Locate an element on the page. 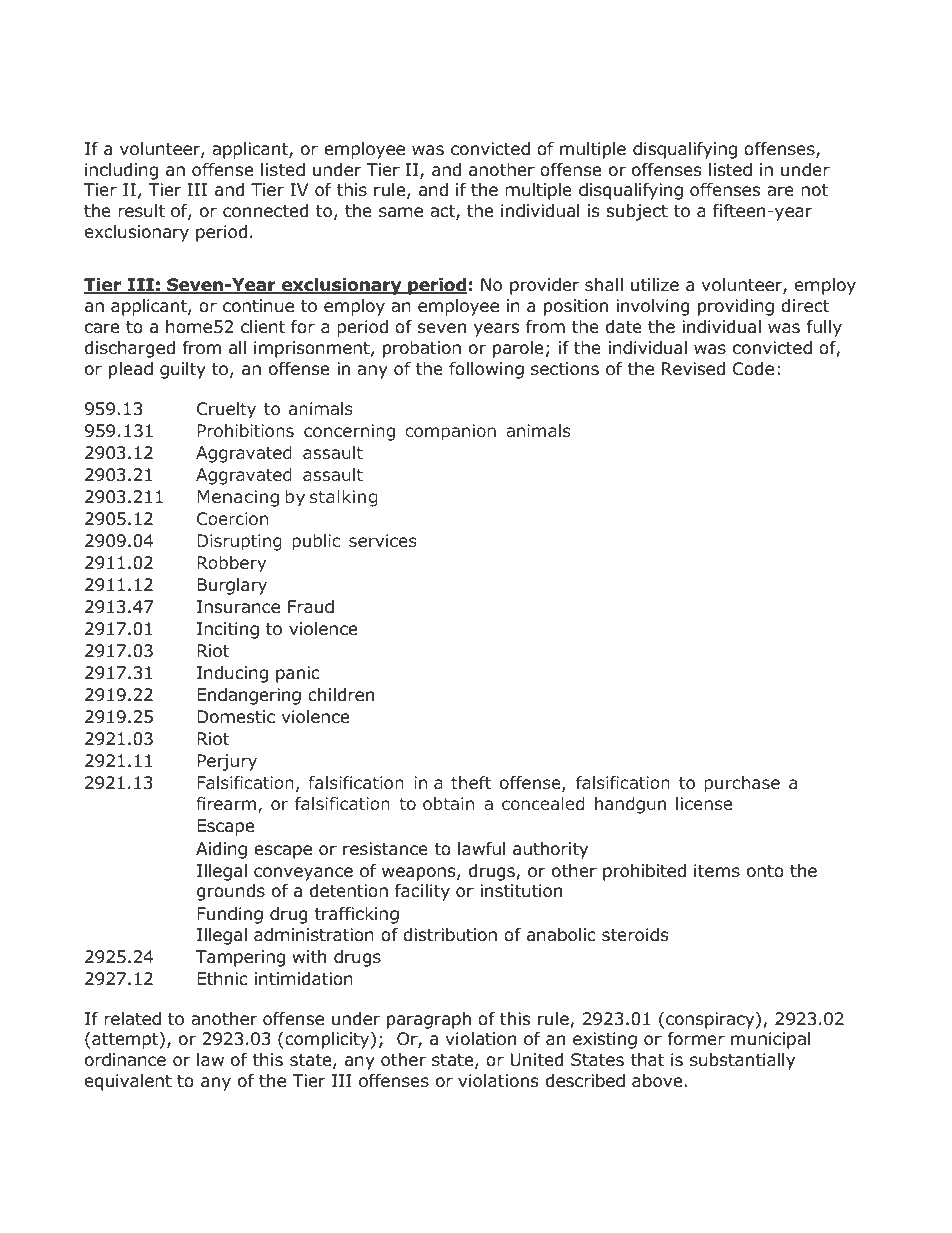 The height and width of the document is (1233, 952). result is located at coordinates (141, 211).
